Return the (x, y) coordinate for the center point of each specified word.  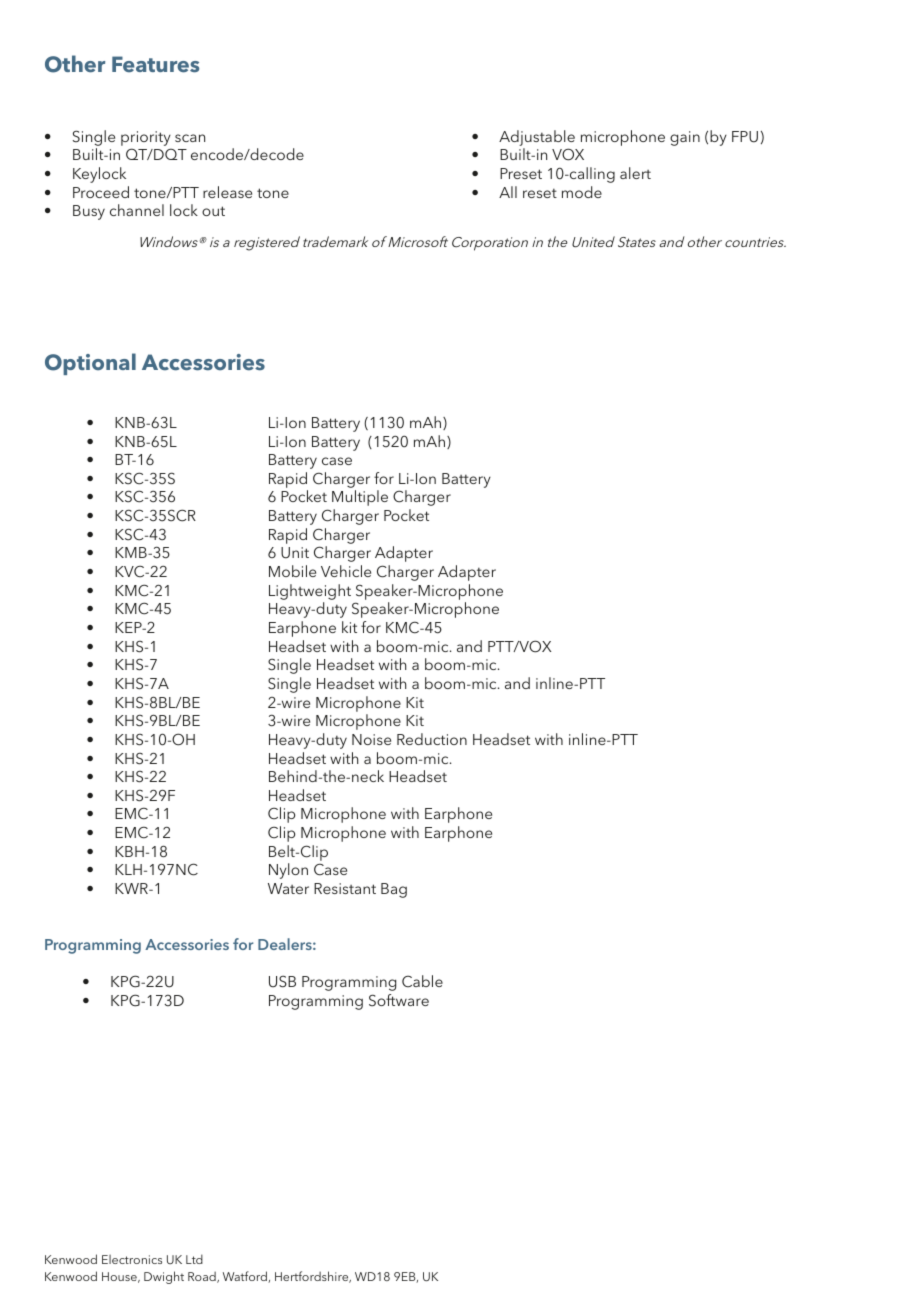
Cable (422, 981)
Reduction (432, 739)
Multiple (360, 498)
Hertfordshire (313, 1277)
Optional (90, 364)
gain (685, 138)
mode (582, 192)
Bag (394, 890)
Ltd (194, 1259)
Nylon (288, 871)
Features (155, 64)
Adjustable (537, 138)
